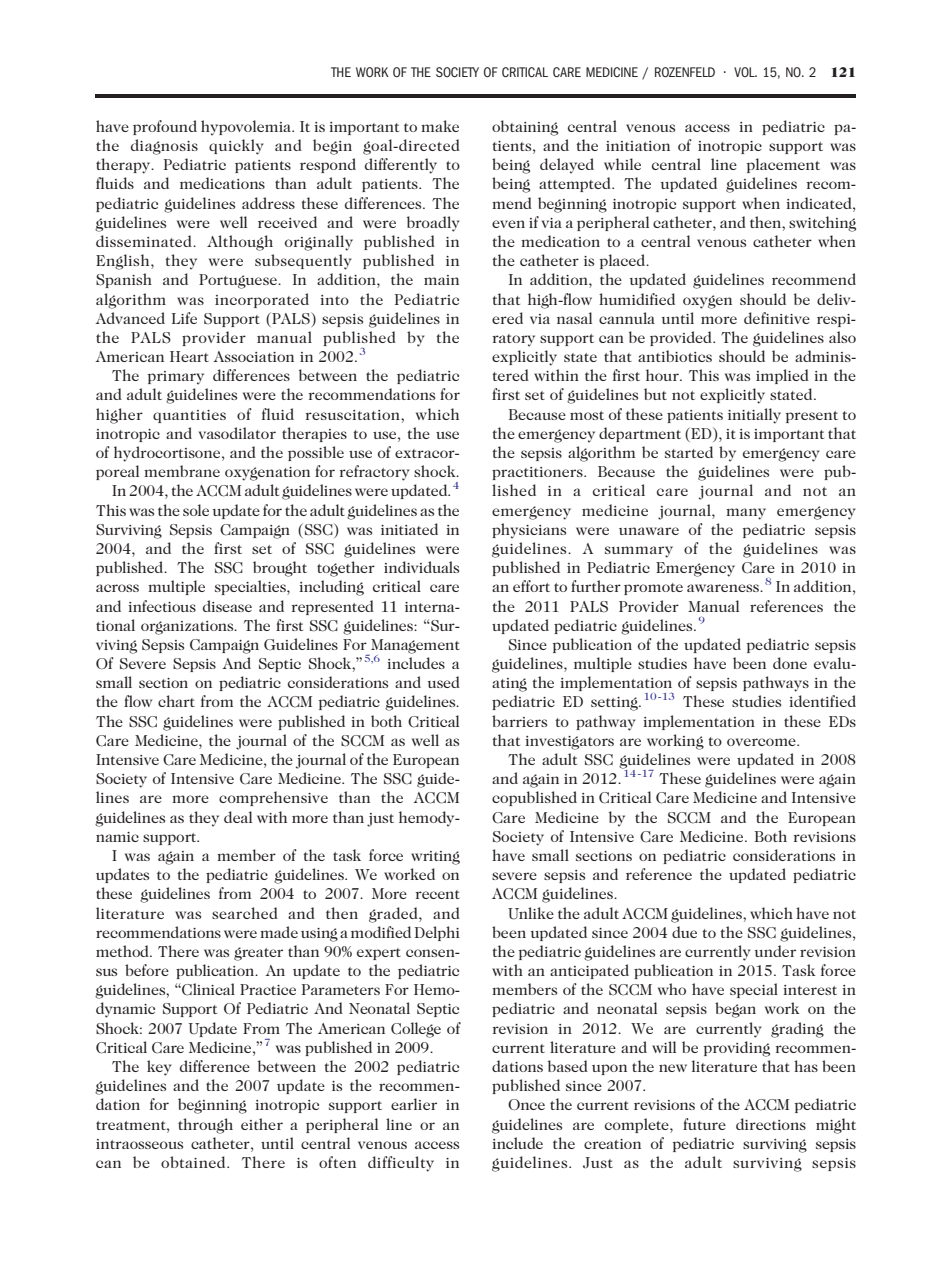 This screenshot has width=952, height=1271. What do you see at coordinates (245, 913) in the screenshot?
I see `searched` at bounding box center [245, 913].
